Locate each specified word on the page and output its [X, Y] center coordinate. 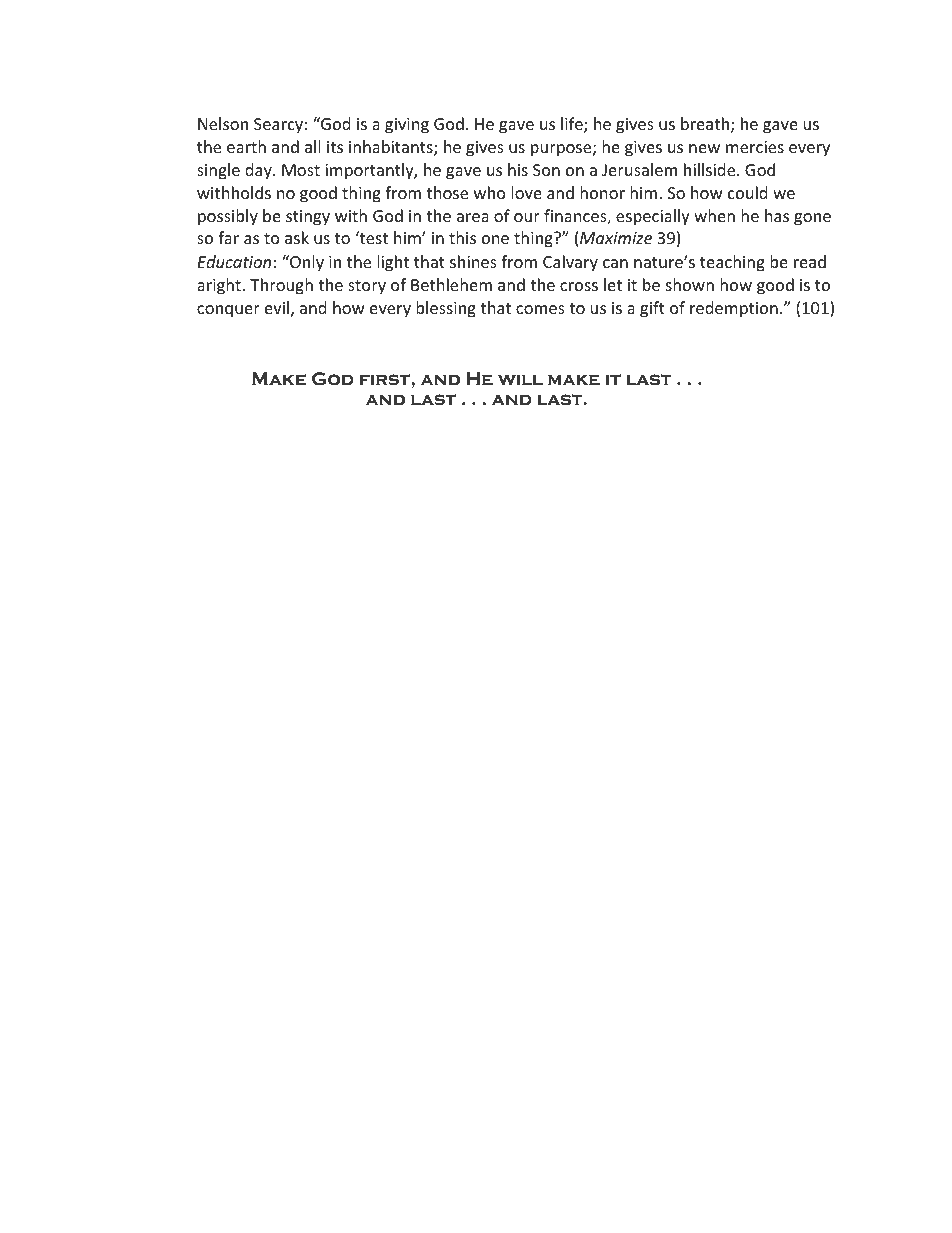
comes [540, 309]
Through [281, 286]
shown [690, 284]
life [573, 125]
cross [579, 286]
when [714, 215]
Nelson [223, 123]
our [527, 217]
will [520, 380]
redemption [734, 309]
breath [706, 125]
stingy [308, 218]
